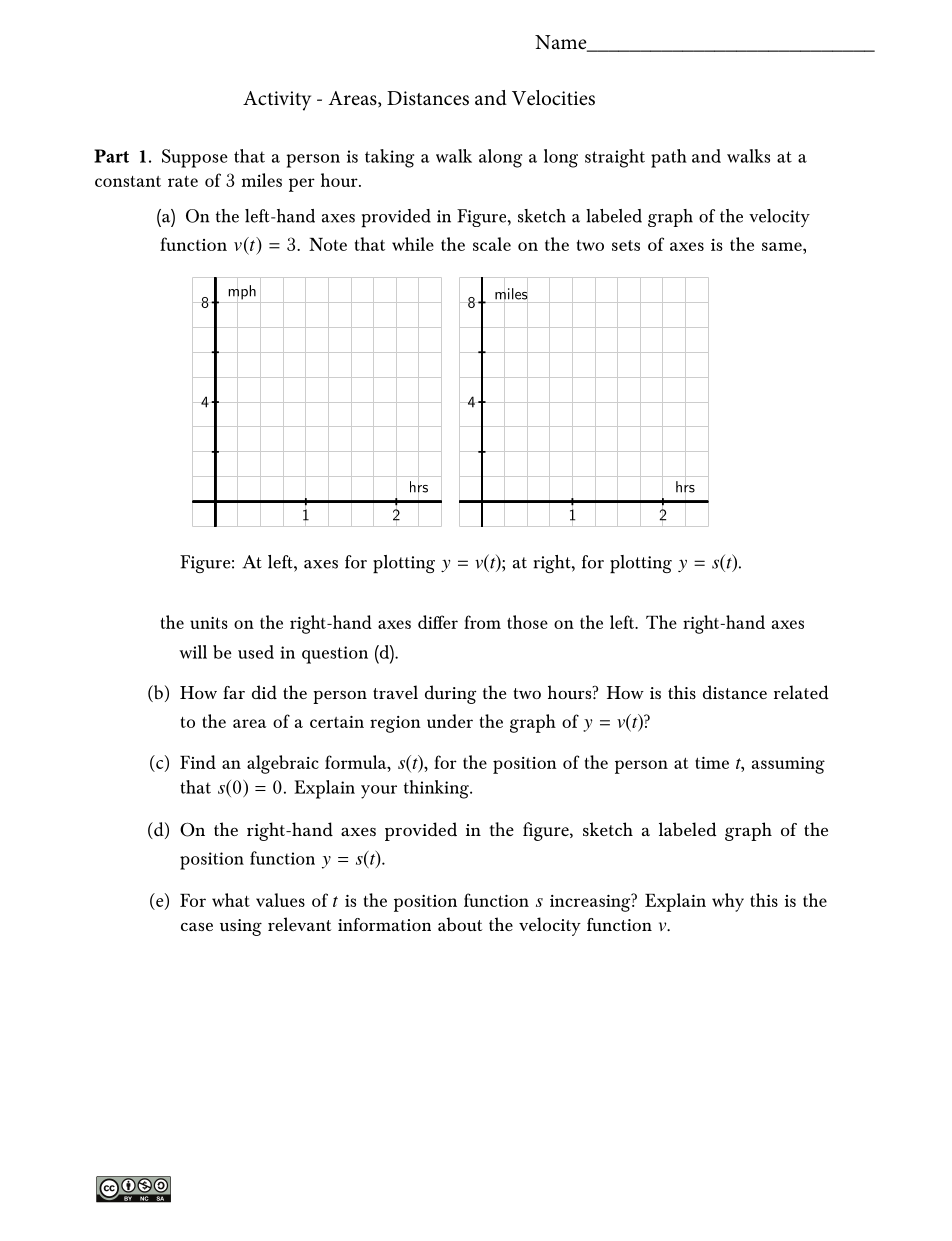  What do you see at coordinates (492, 244) in the document?
I see `scale` at bounding box center [492, 244].
